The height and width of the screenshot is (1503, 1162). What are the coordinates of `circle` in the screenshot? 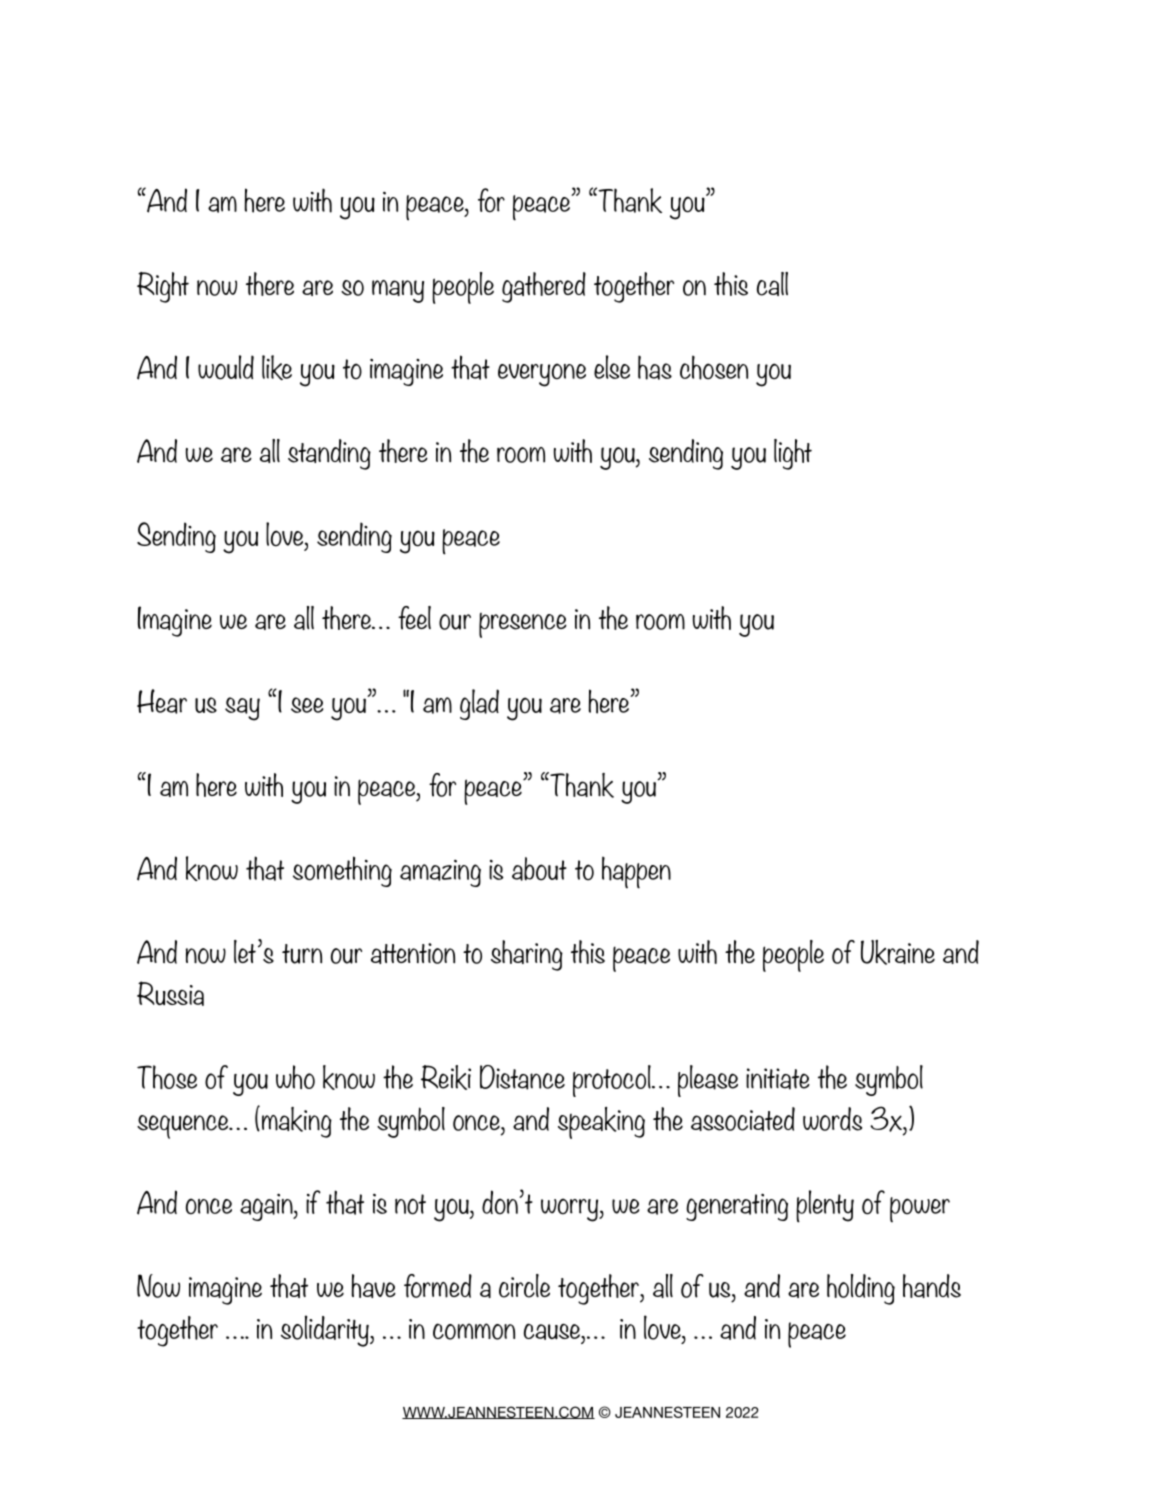 It's located at (524, 1286).
